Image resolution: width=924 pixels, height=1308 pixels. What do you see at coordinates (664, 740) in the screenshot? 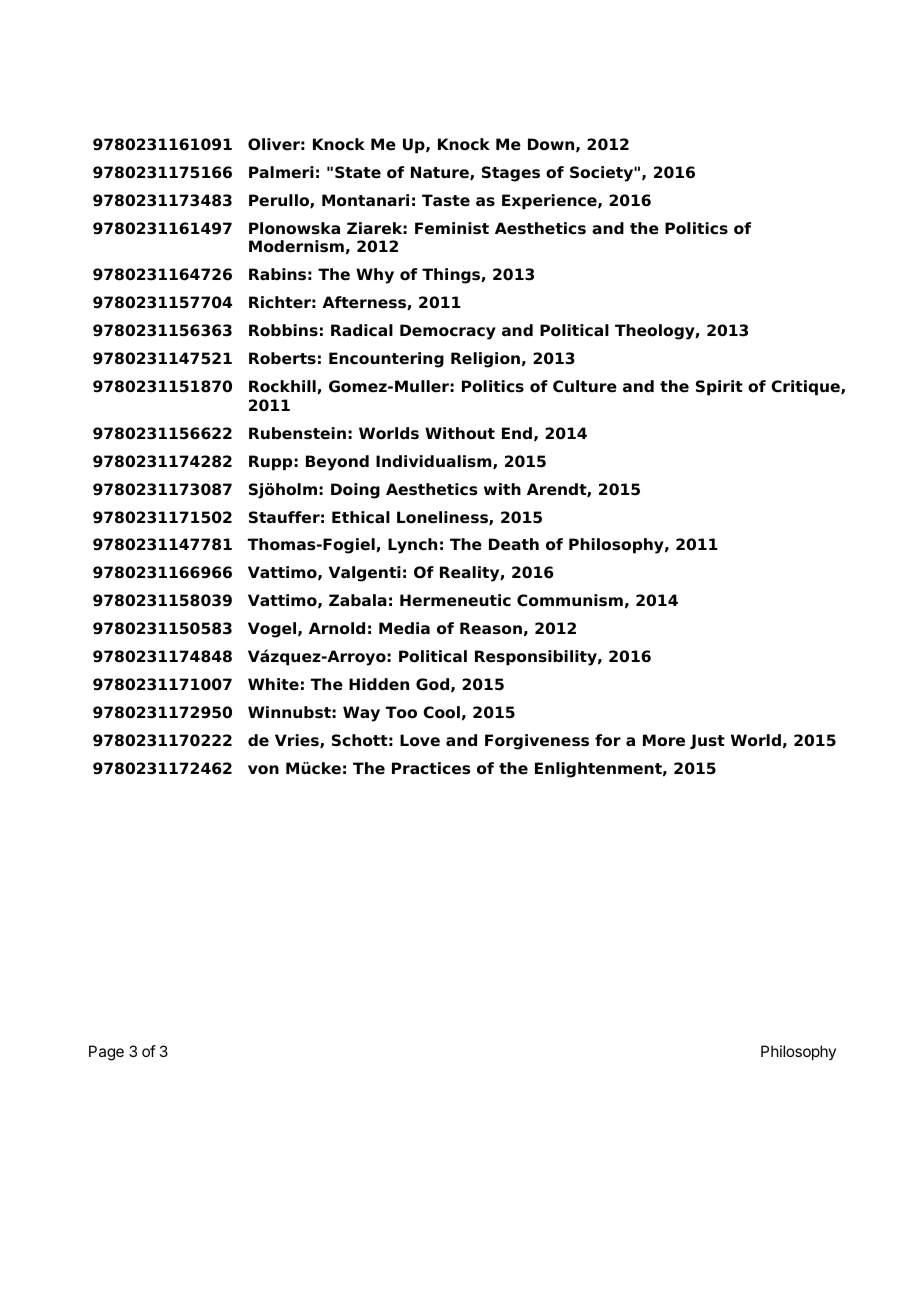
I see `More` at bounding box center [664, 740].
